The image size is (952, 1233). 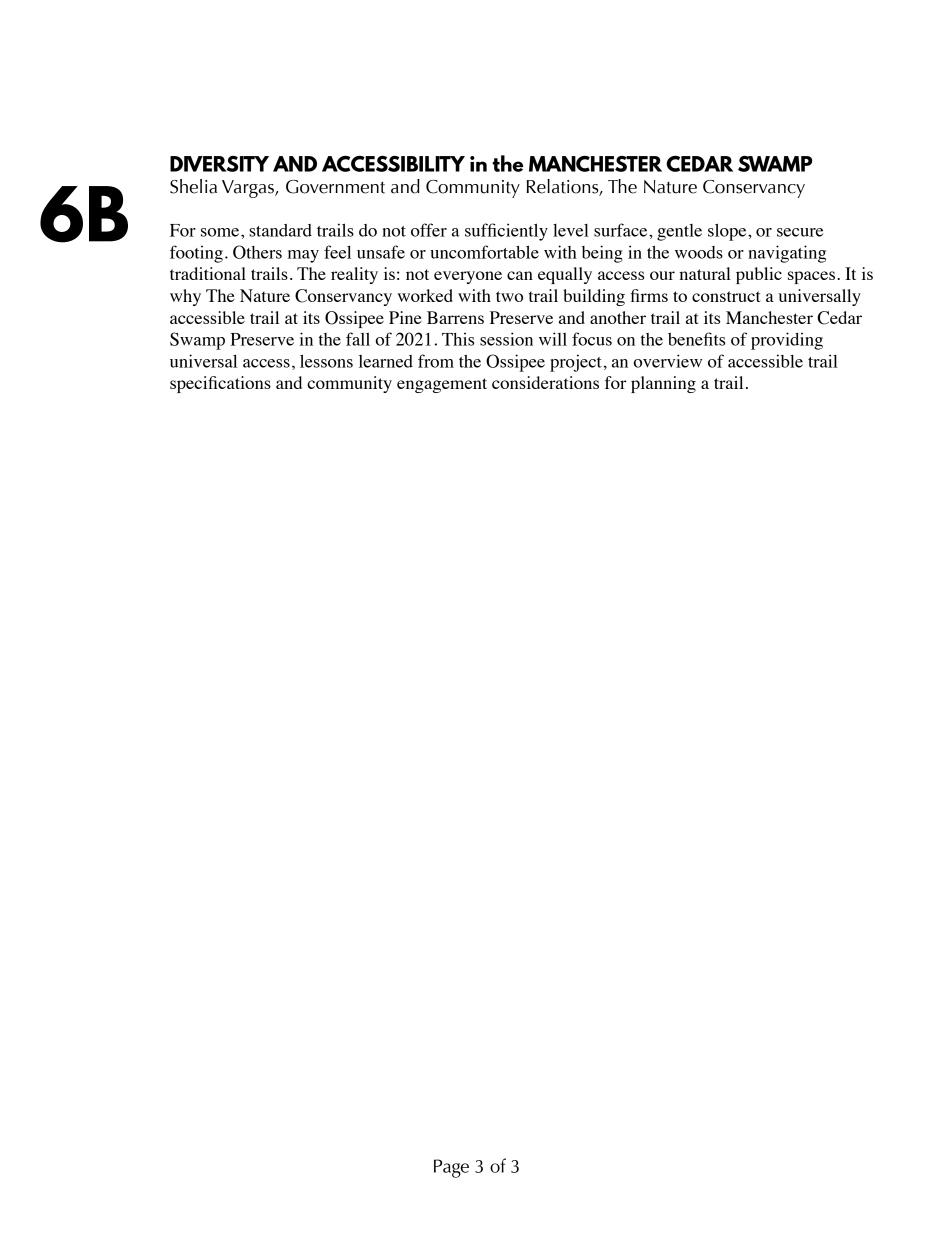 What do you see at coordinates (545, 382) in the screenshot?
I see `considerations` at bounding box center [545, 382].
